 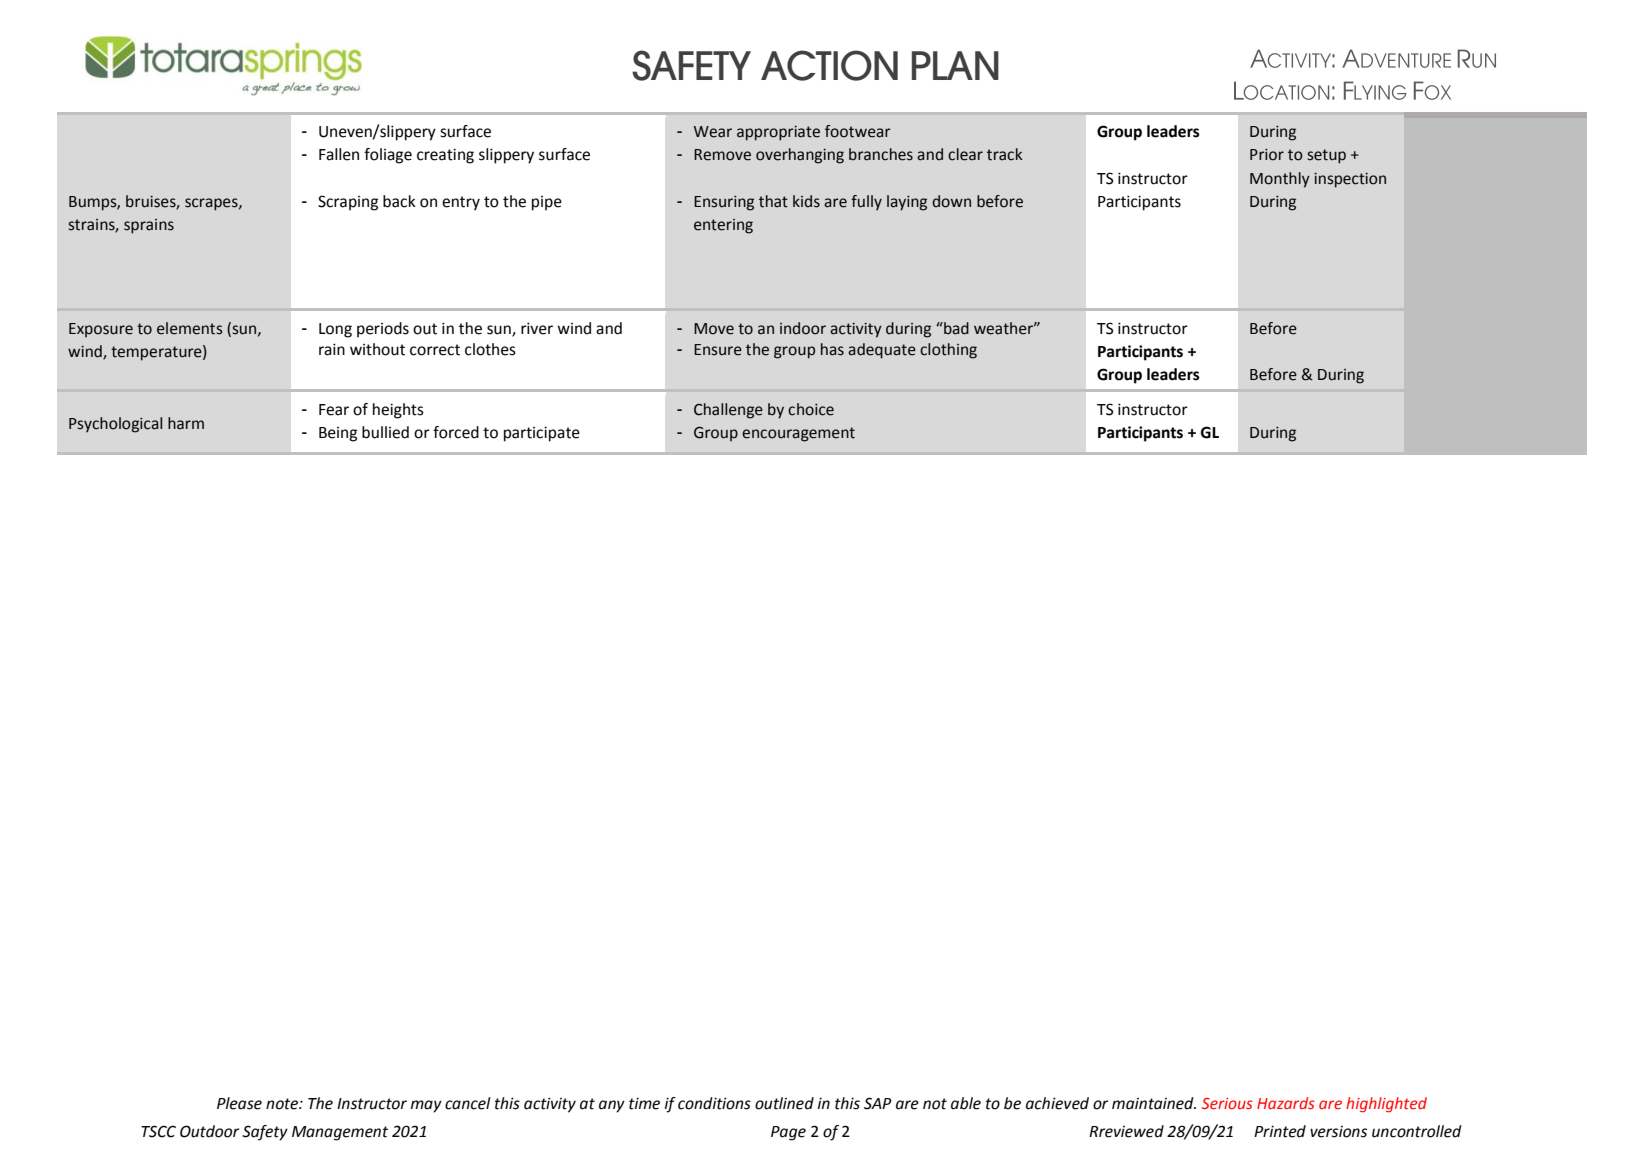 What do you see at coordinates (1286, 1103) in the screenshot?
I see `Hazards` at bounding box center [1286, 1103].
